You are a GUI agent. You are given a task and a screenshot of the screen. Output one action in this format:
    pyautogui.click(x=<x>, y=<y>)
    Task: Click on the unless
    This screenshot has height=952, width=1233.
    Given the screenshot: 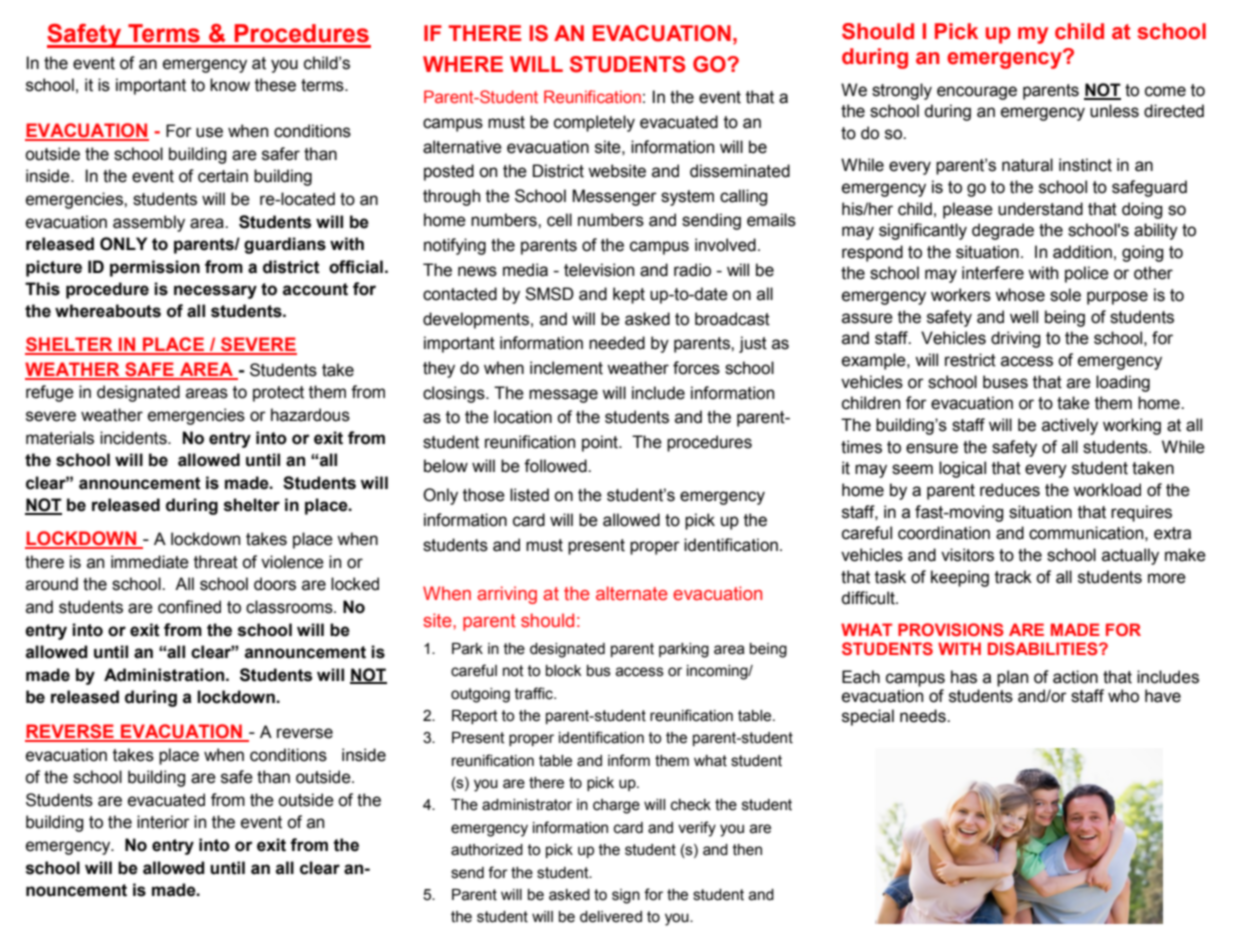 What is the action you would take?
    pyautogui.click(x=1114, y=111)
